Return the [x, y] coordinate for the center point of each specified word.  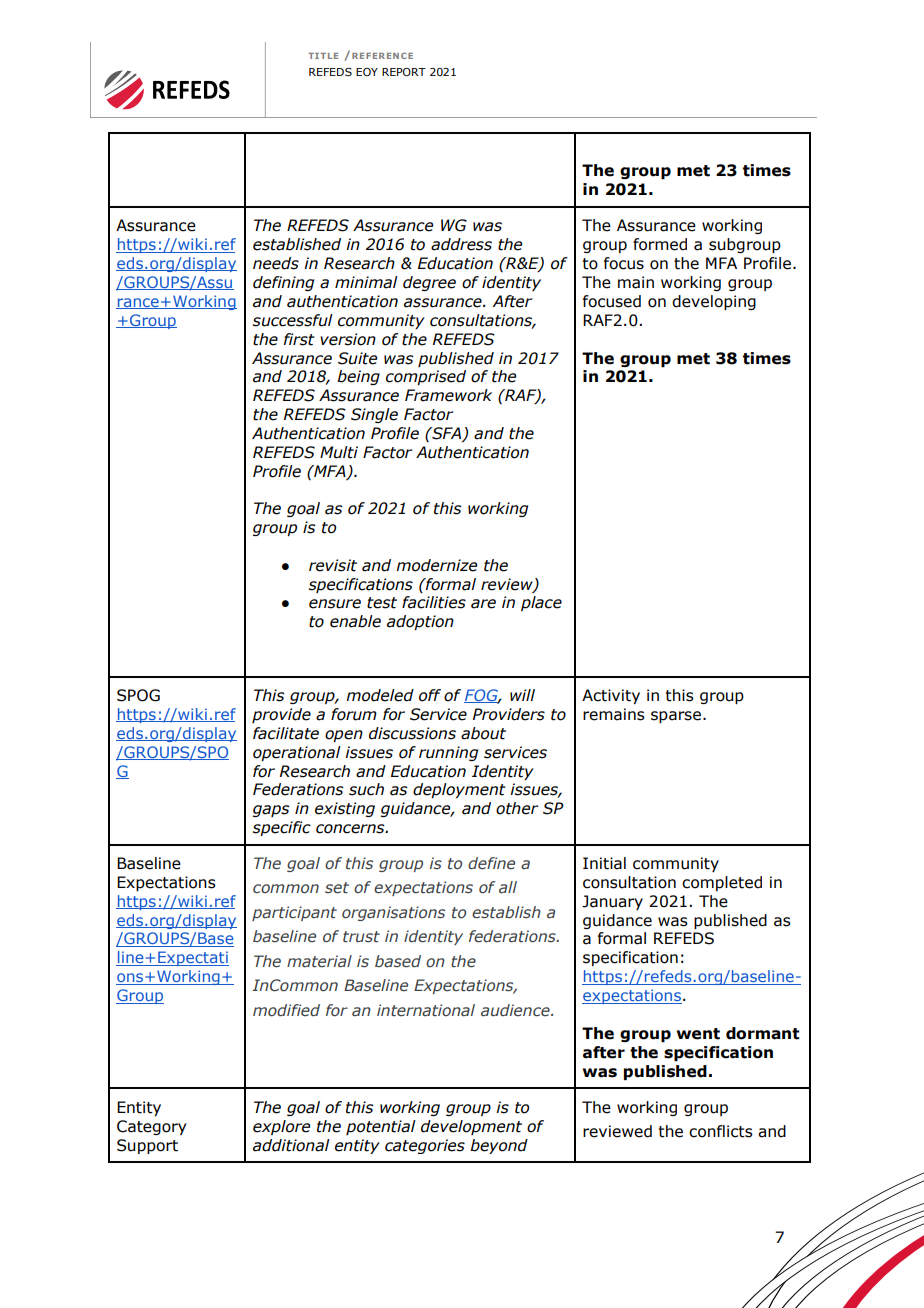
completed [722, 883]
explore [281, 1127]
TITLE [323, 56]
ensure [335, 604]
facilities [434, 602]
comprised [426, 377]
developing [714, 302]
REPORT [404, 72]
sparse [676, 717]
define [491, 863]
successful [293, 320]
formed [660, 244]
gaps [271, 811]
